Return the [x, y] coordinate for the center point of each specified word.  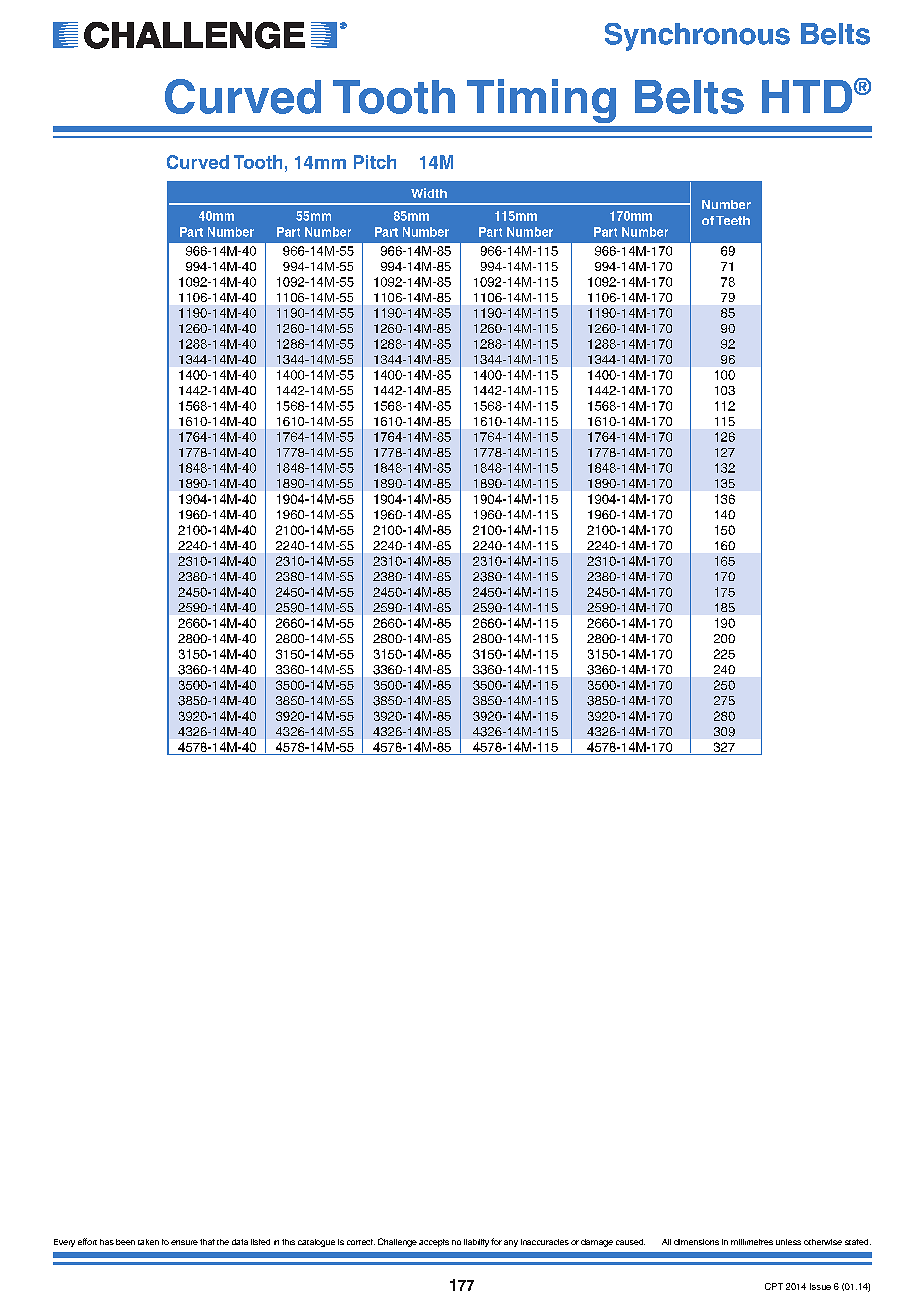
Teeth [733, 220]
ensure [184, 1242]
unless [788, 1242]
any [511, 1243]
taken [148, 1242]
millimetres [752, 1242]
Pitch [375, 162]
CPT [774, 1286]
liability [476, 1243]
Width [429, 193]
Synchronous [697, 37]
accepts [434, 1243]
